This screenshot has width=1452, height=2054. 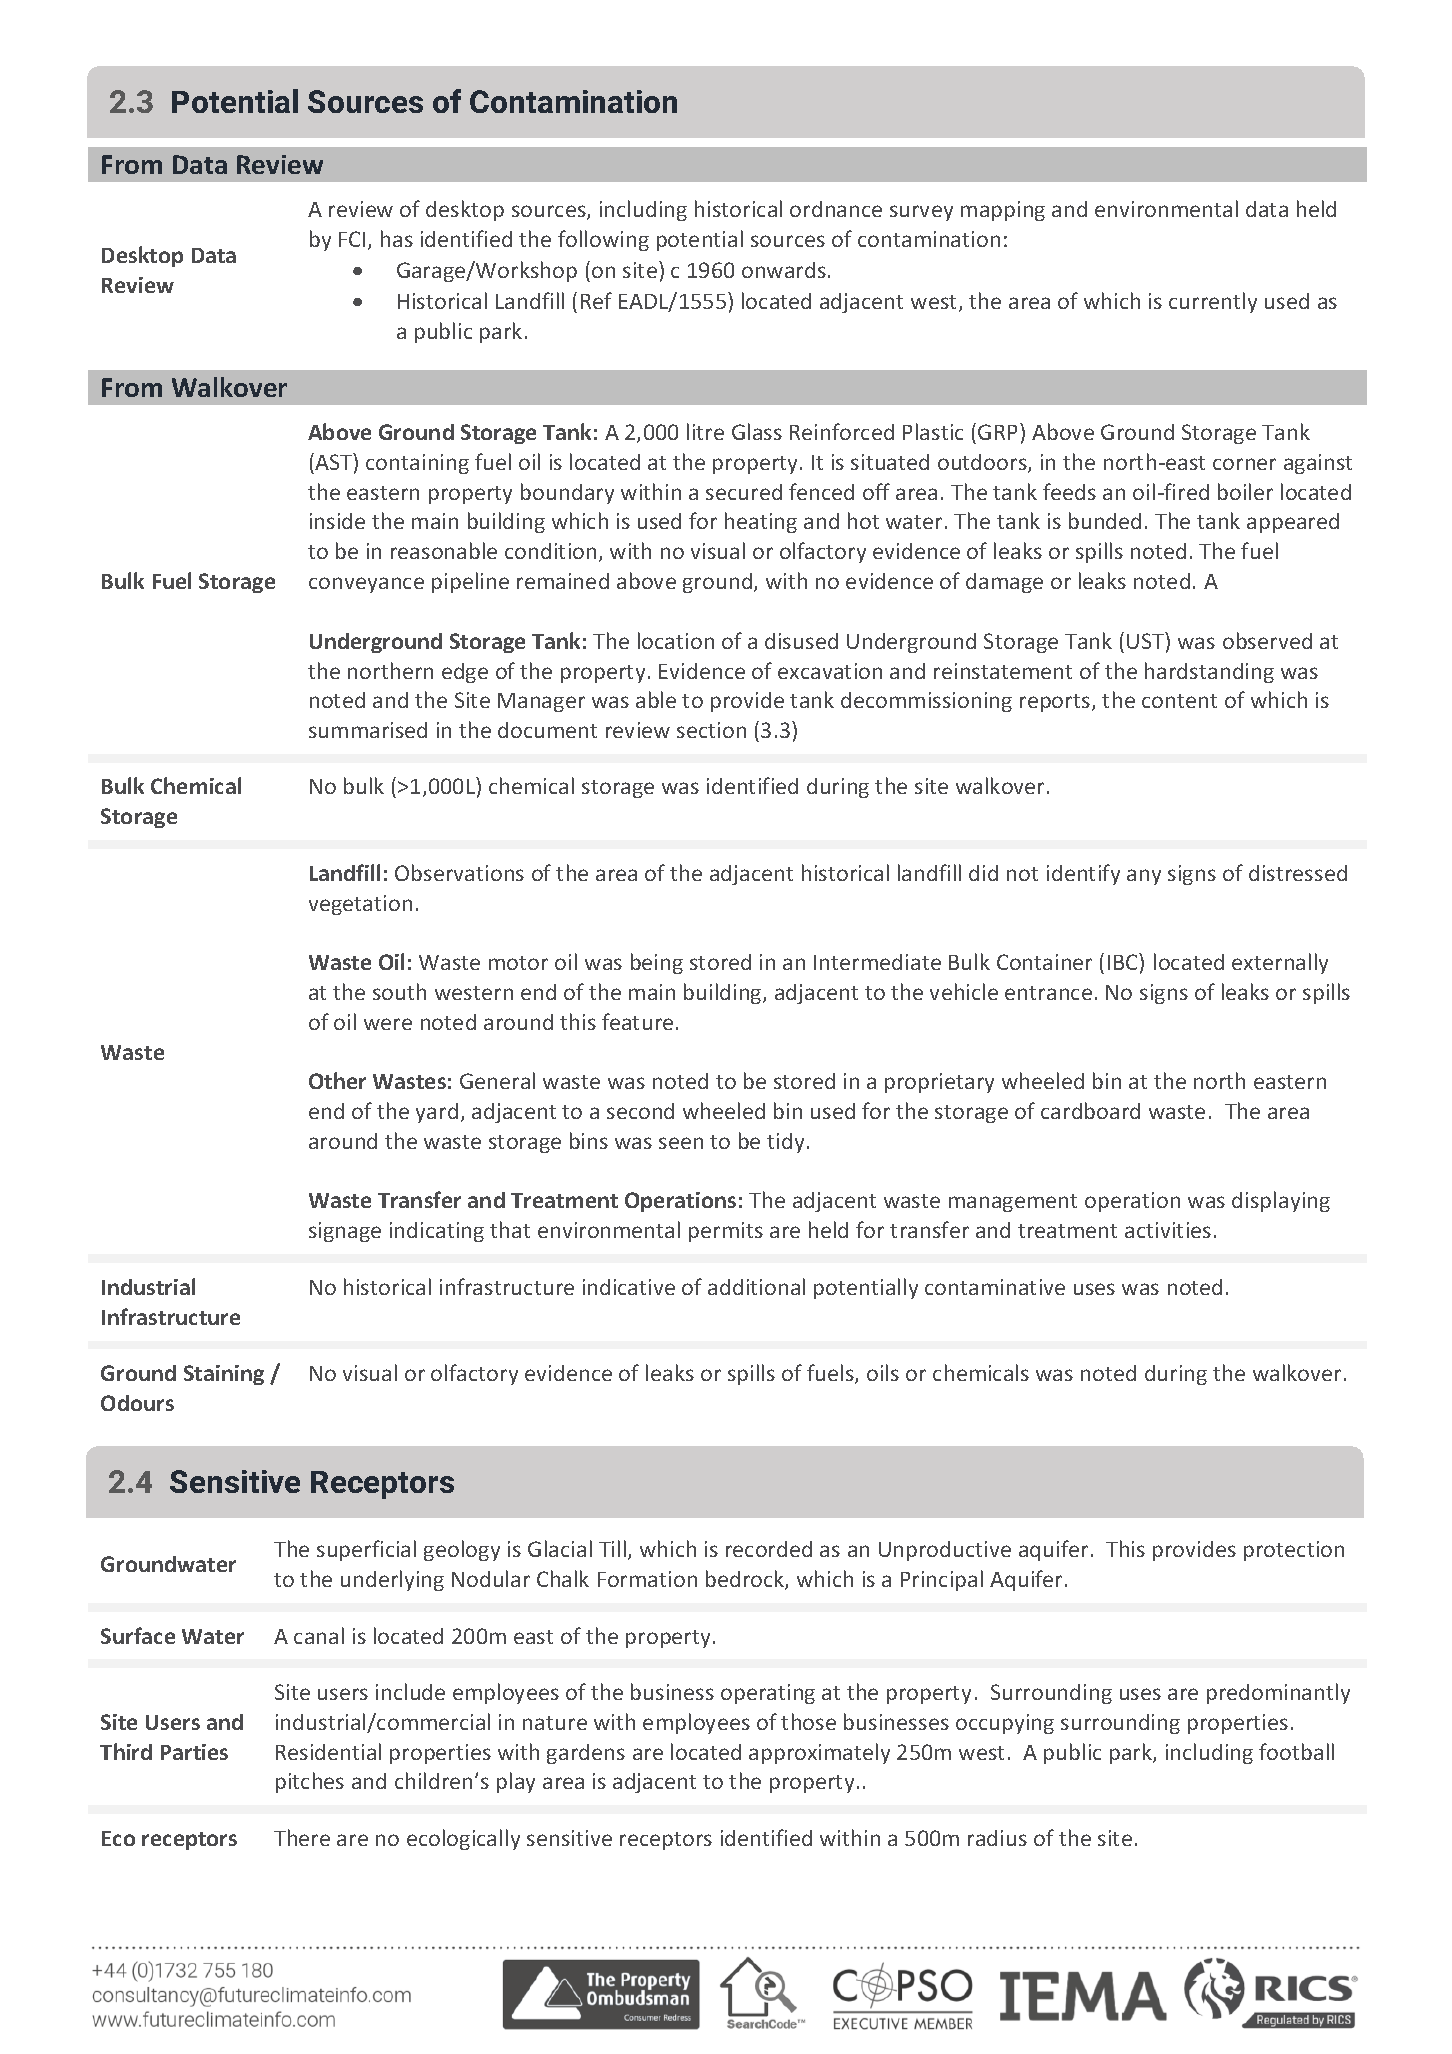 What do you see at coordinates (819, 1753) in the screenshot?
I see `approximately` at bounding box center [819, 1753].
